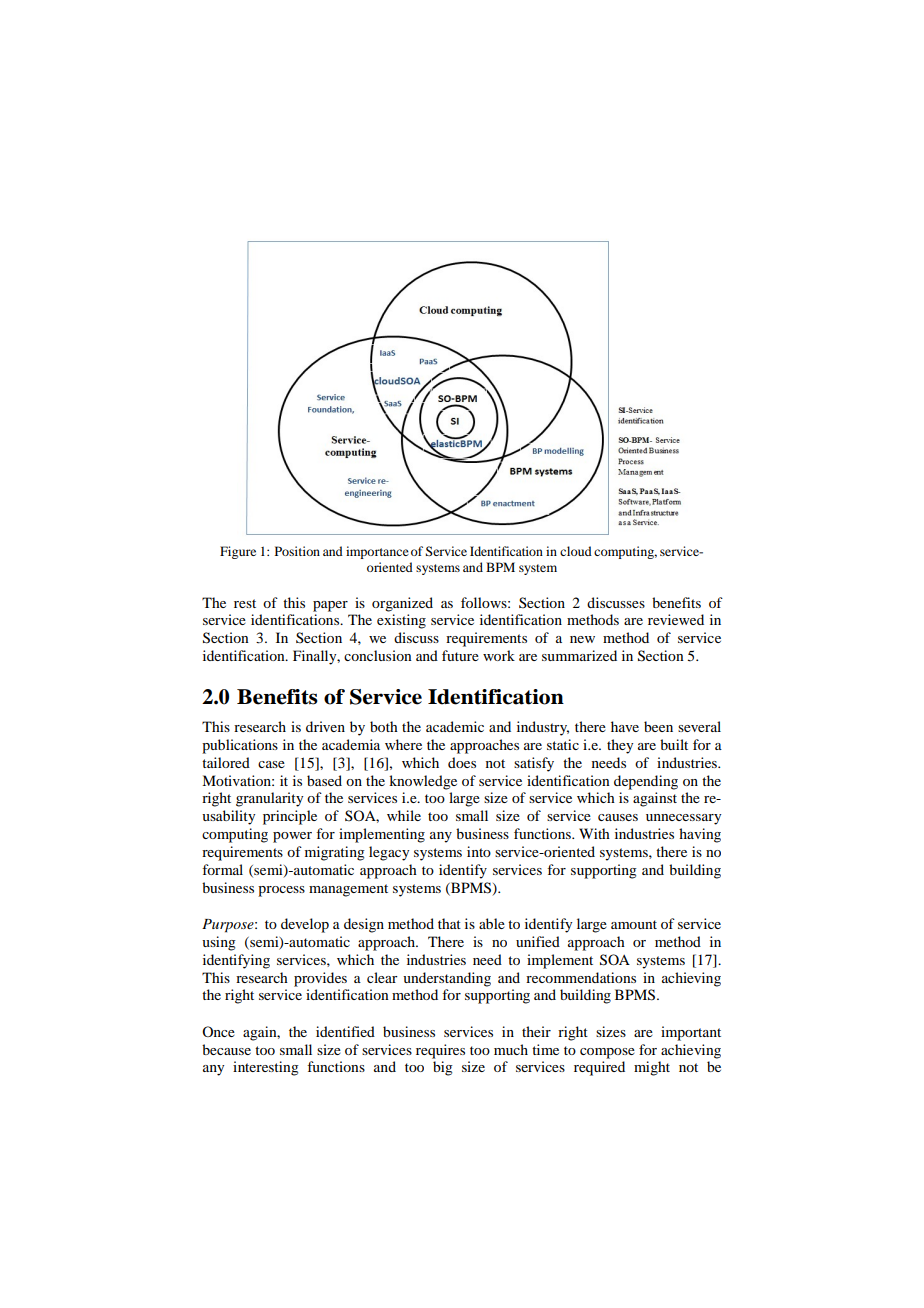  What do you see at coordinates (634, 924) in the page?
I see `amount` at bounding box center [634, 924].
